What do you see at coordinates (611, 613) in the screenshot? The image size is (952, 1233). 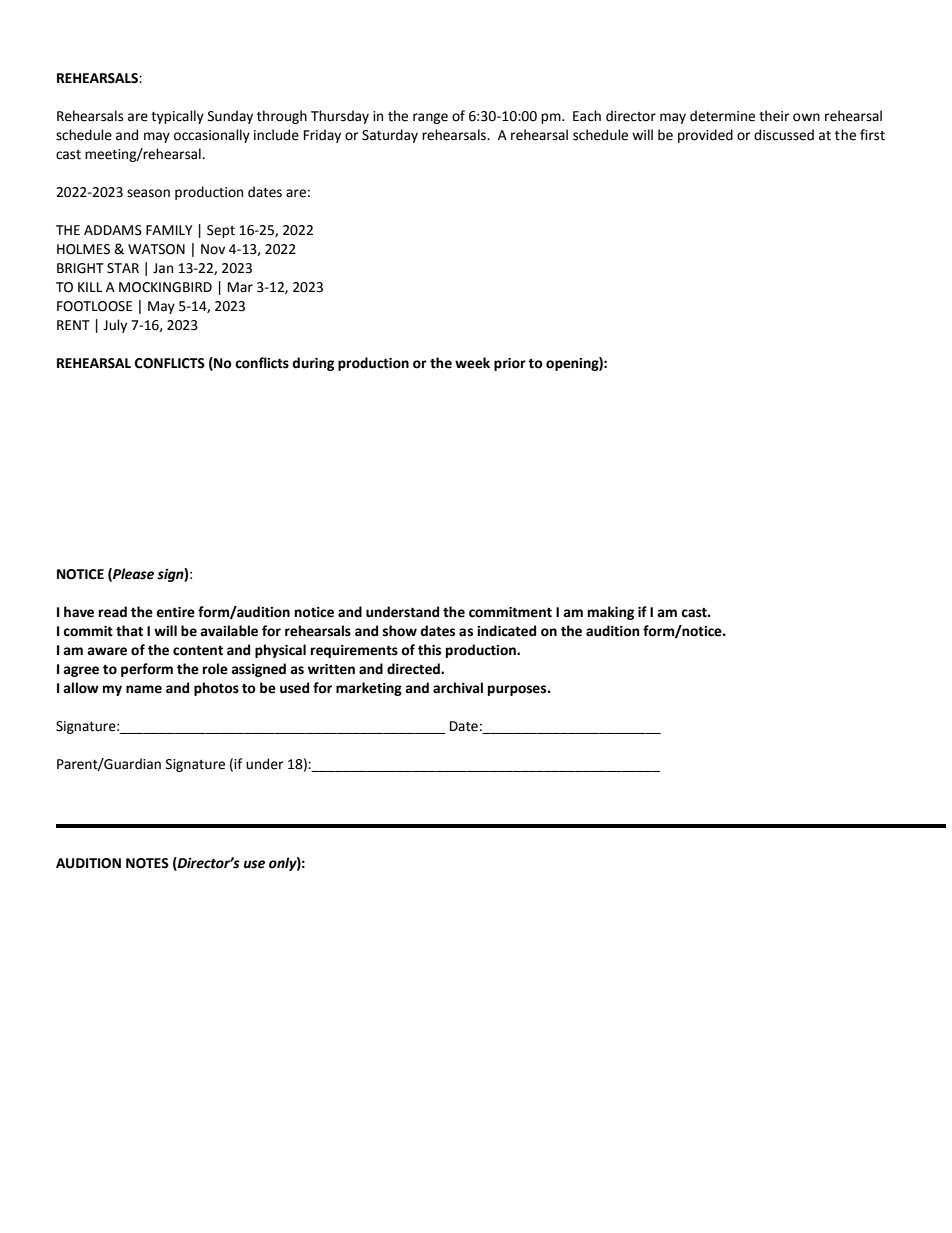 I see `making` at bounding box center [611, 613].
